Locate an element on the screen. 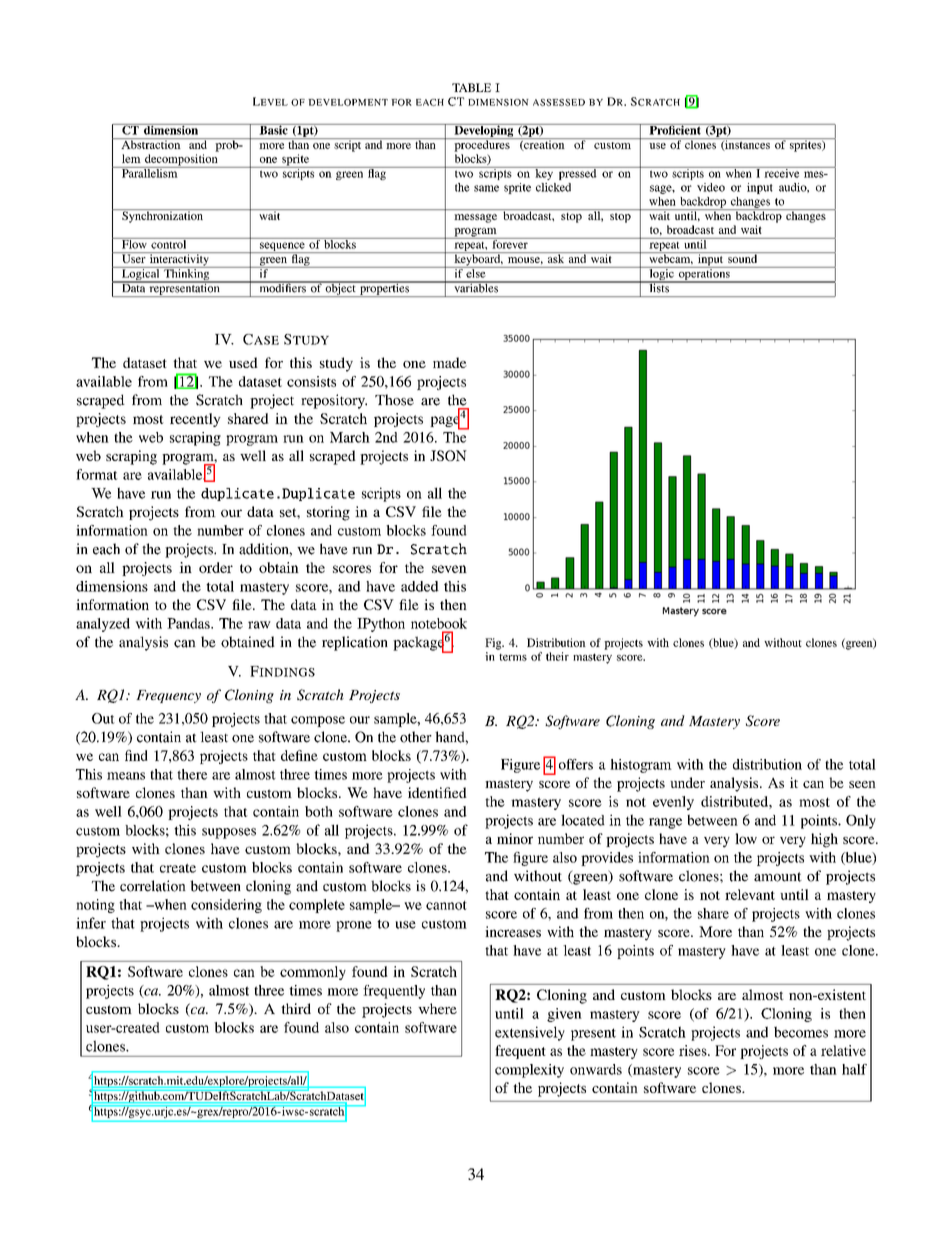 The height and width of the screenshot is (1233, 952). order is located at coordinates (216, 567).
